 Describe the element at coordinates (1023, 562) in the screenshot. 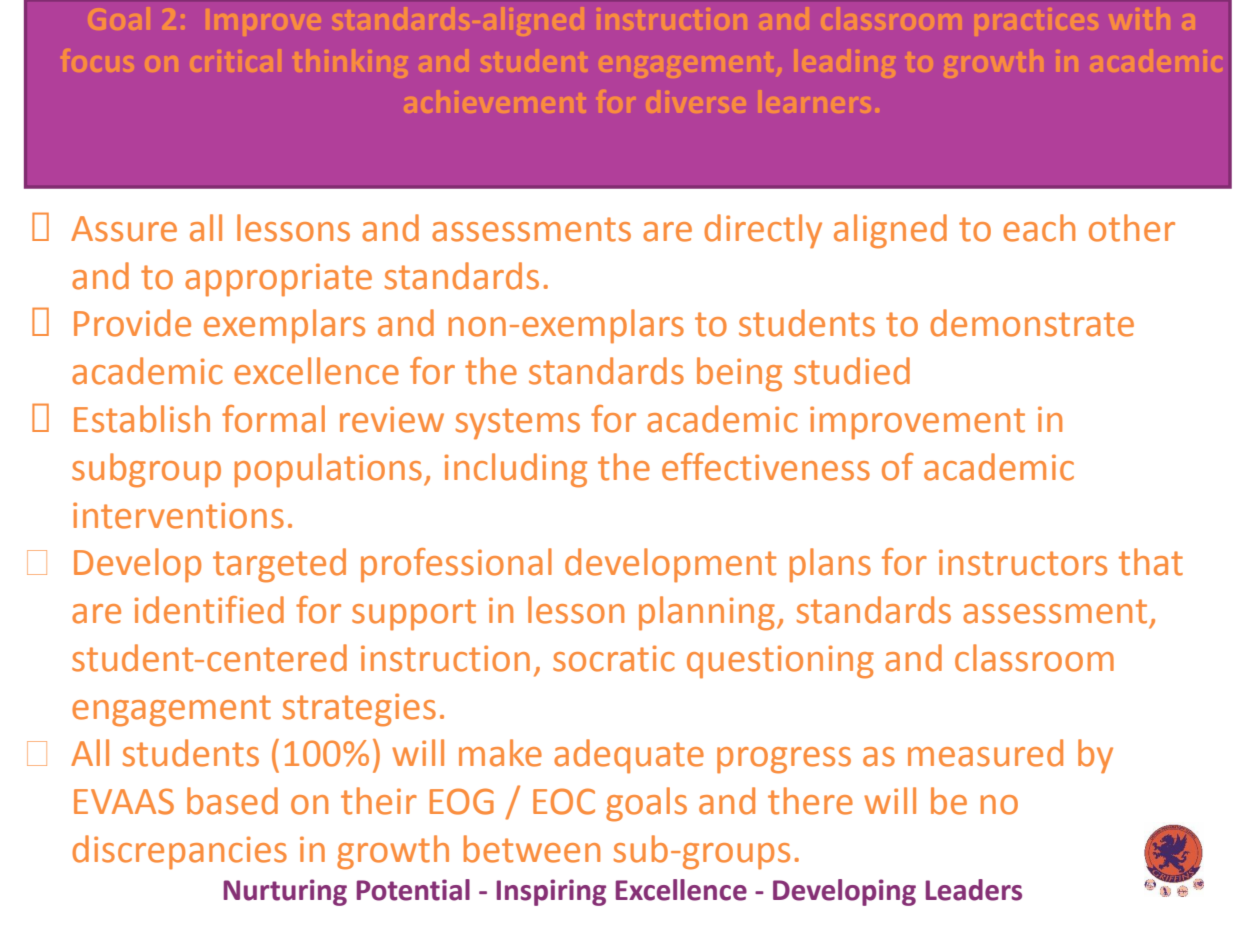

I see `instructors` at that location.
